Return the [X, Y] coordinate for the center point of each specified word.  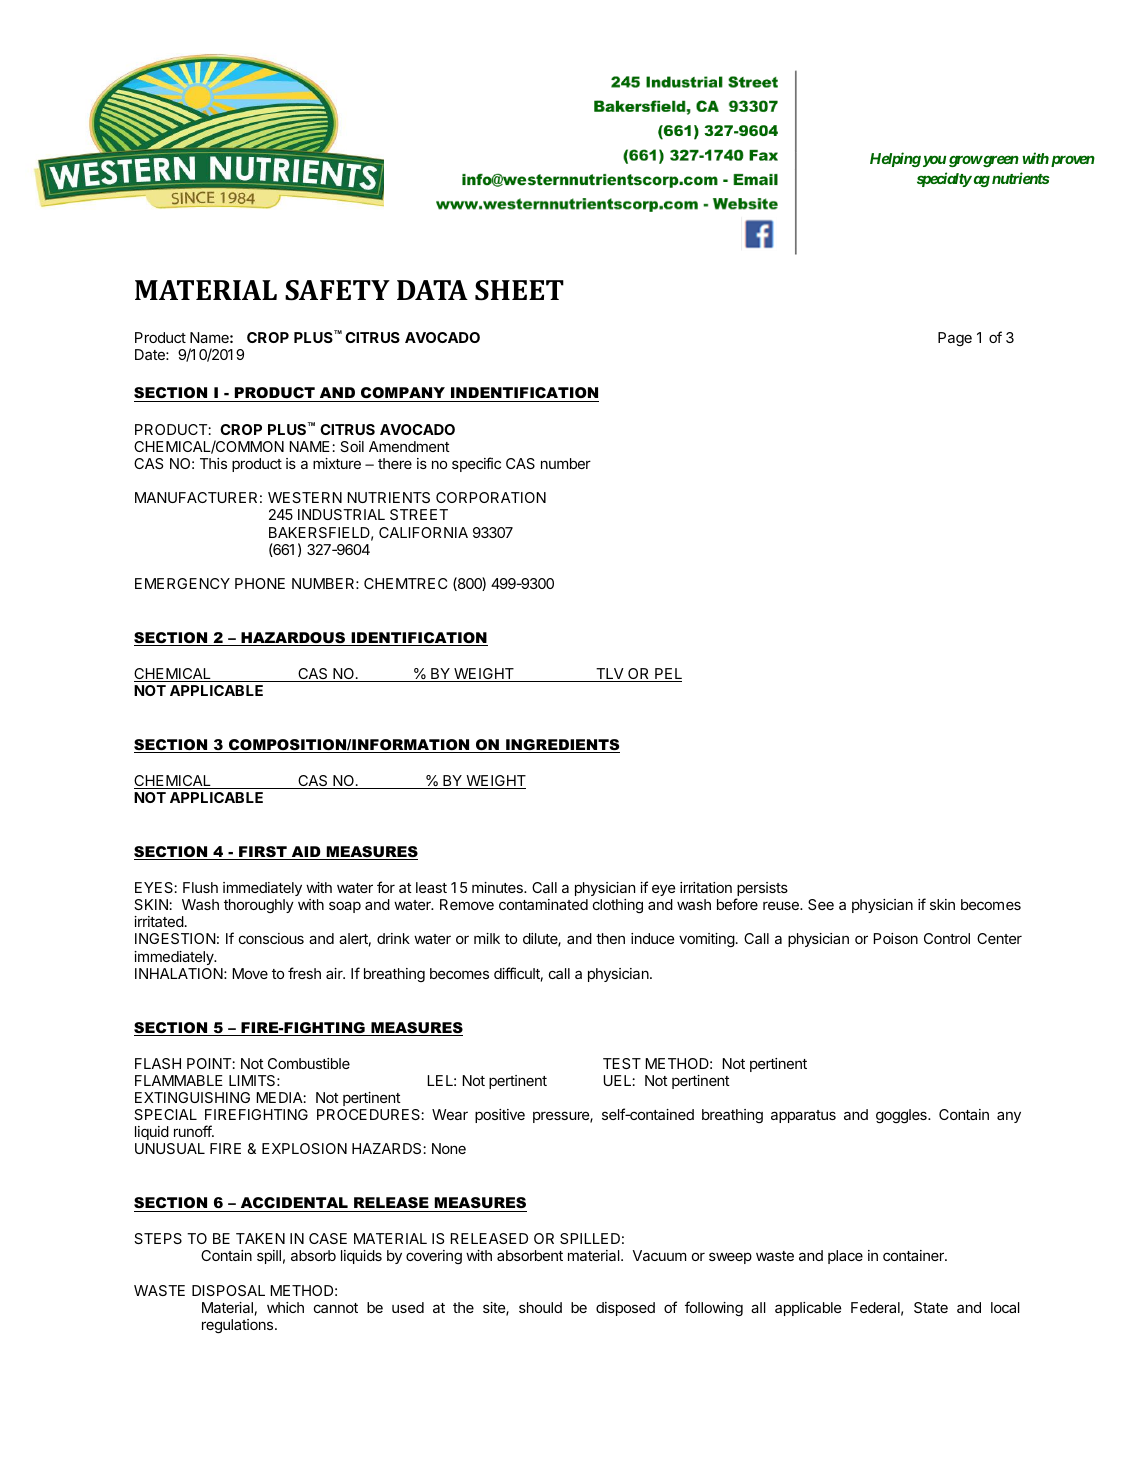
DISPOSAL [228, 1290]
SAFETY [337, 290]
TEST [622, 1063]
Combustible [309, 1063]
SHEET [519, 290]
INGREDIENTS [562, 746]
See [821, 904]
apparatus [803, 1116]
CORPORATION [491, 497]
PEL [667, 675]
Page [955, 339]
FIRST [263, 853]
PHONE [260, 583]
